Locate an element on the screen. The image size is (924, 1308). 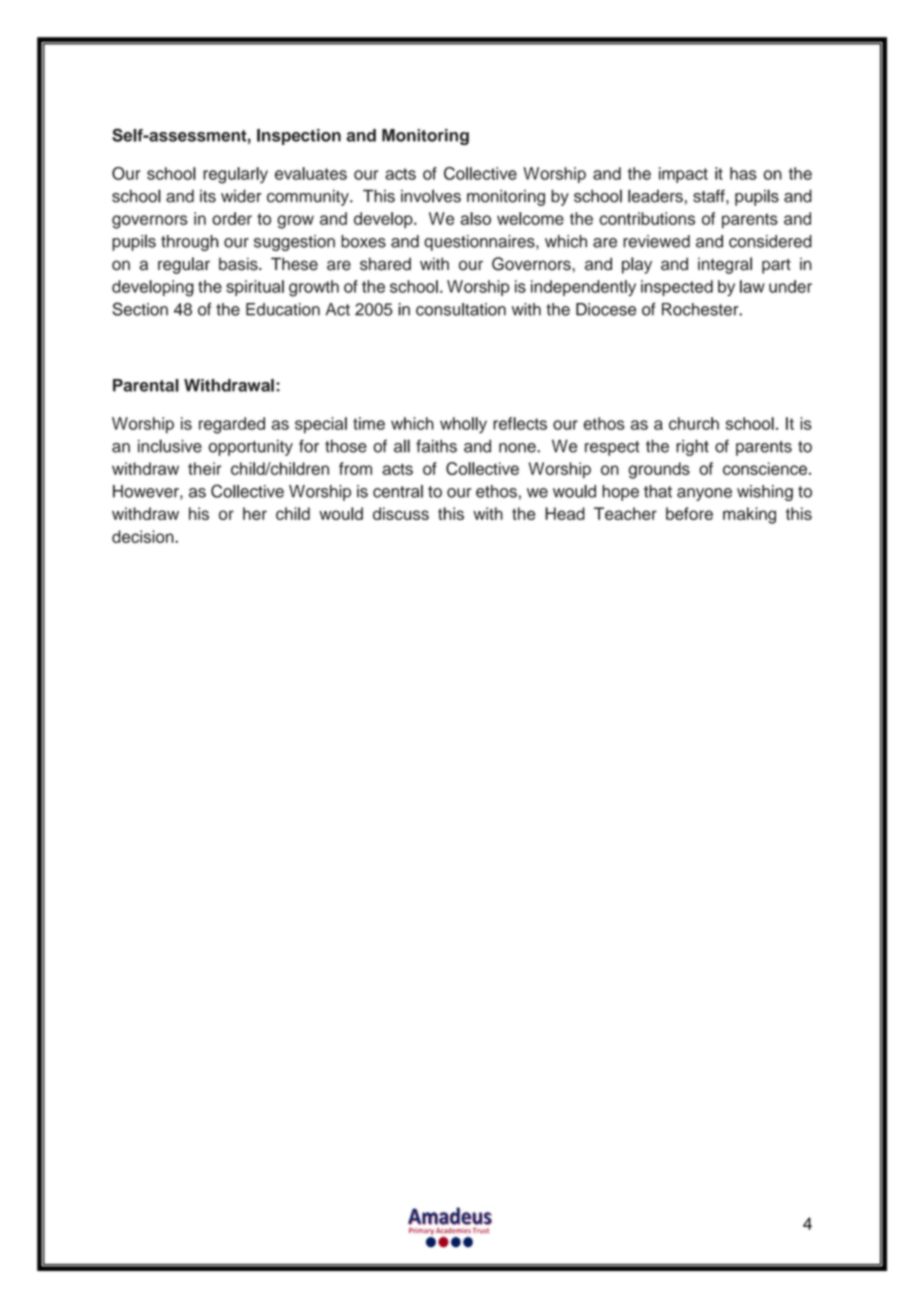
Inspection is located at coordinates (299, 137).
